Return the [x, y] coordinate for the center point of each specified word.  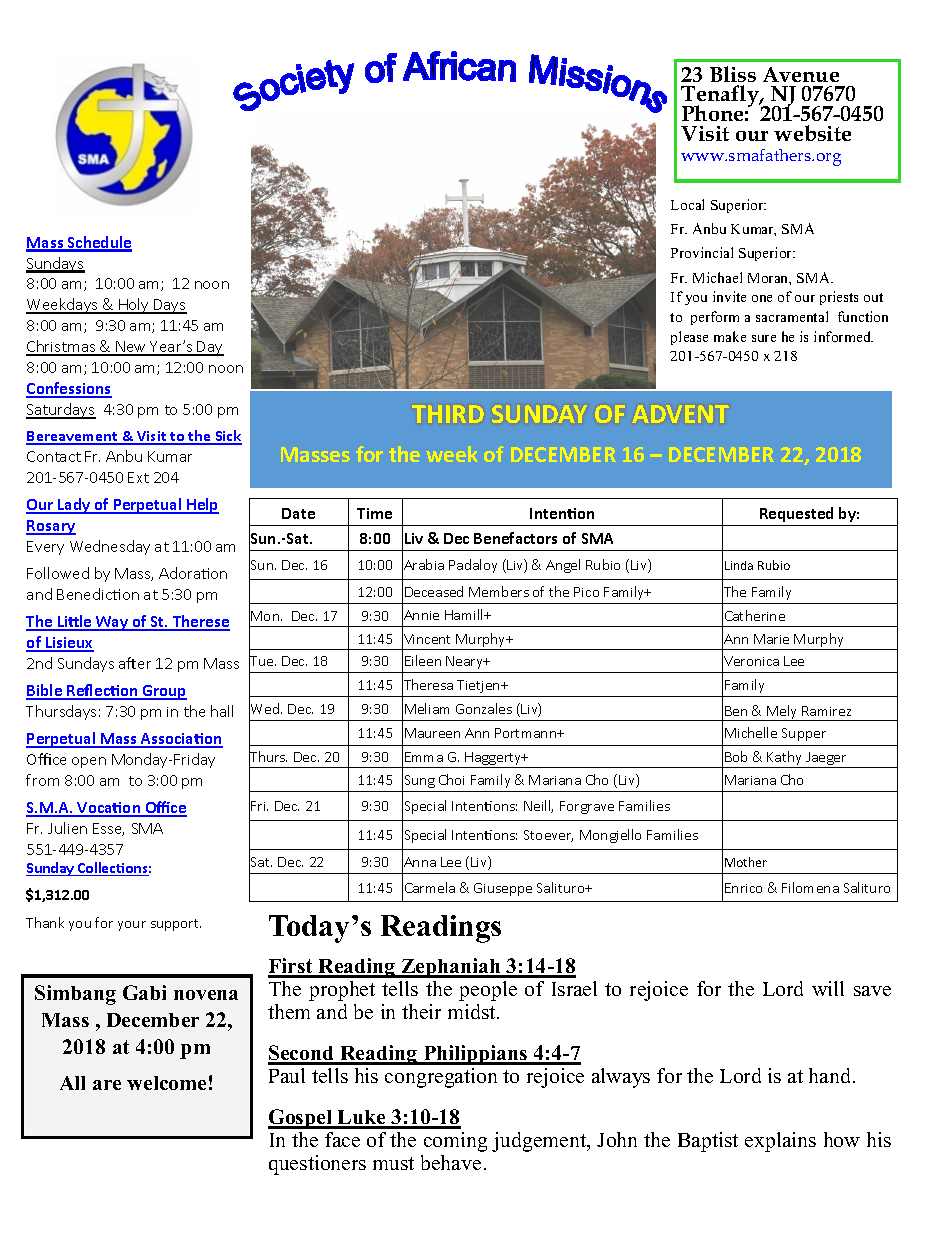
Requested [796, 514]
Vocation [109, 809]
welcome [166, 1083]
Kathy [785, 759]
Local [687, 204]
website [812, 133]
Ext [138, 477]
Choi [451, 779]
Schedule [99, 243]
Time [374, 513]
